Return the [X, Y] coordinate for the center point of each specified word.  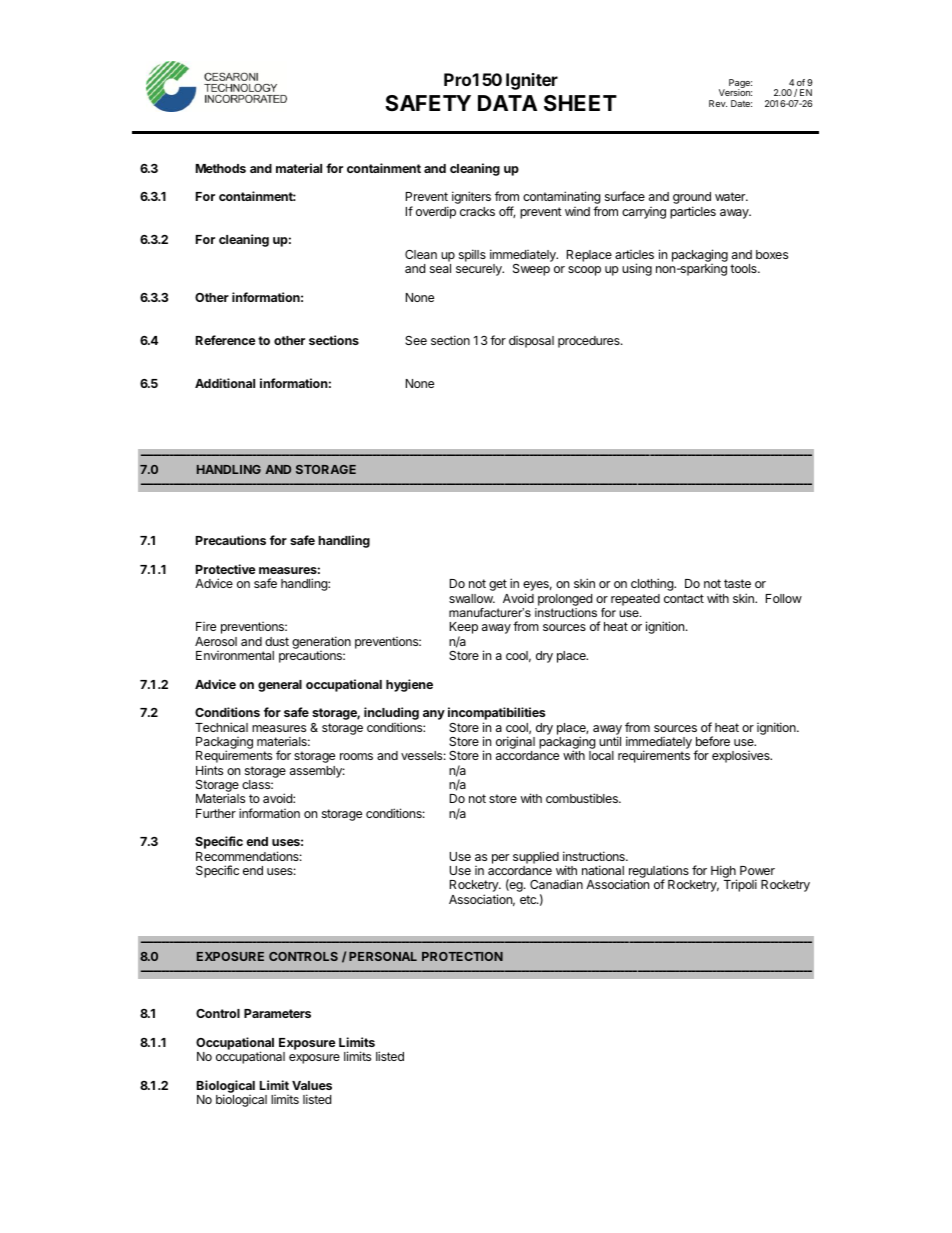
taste [737, 583]
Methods [221, 168]
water [731, 196]
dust [277, 641]
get [498, 585]
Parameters [277, 1013]
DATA [507, 103]
